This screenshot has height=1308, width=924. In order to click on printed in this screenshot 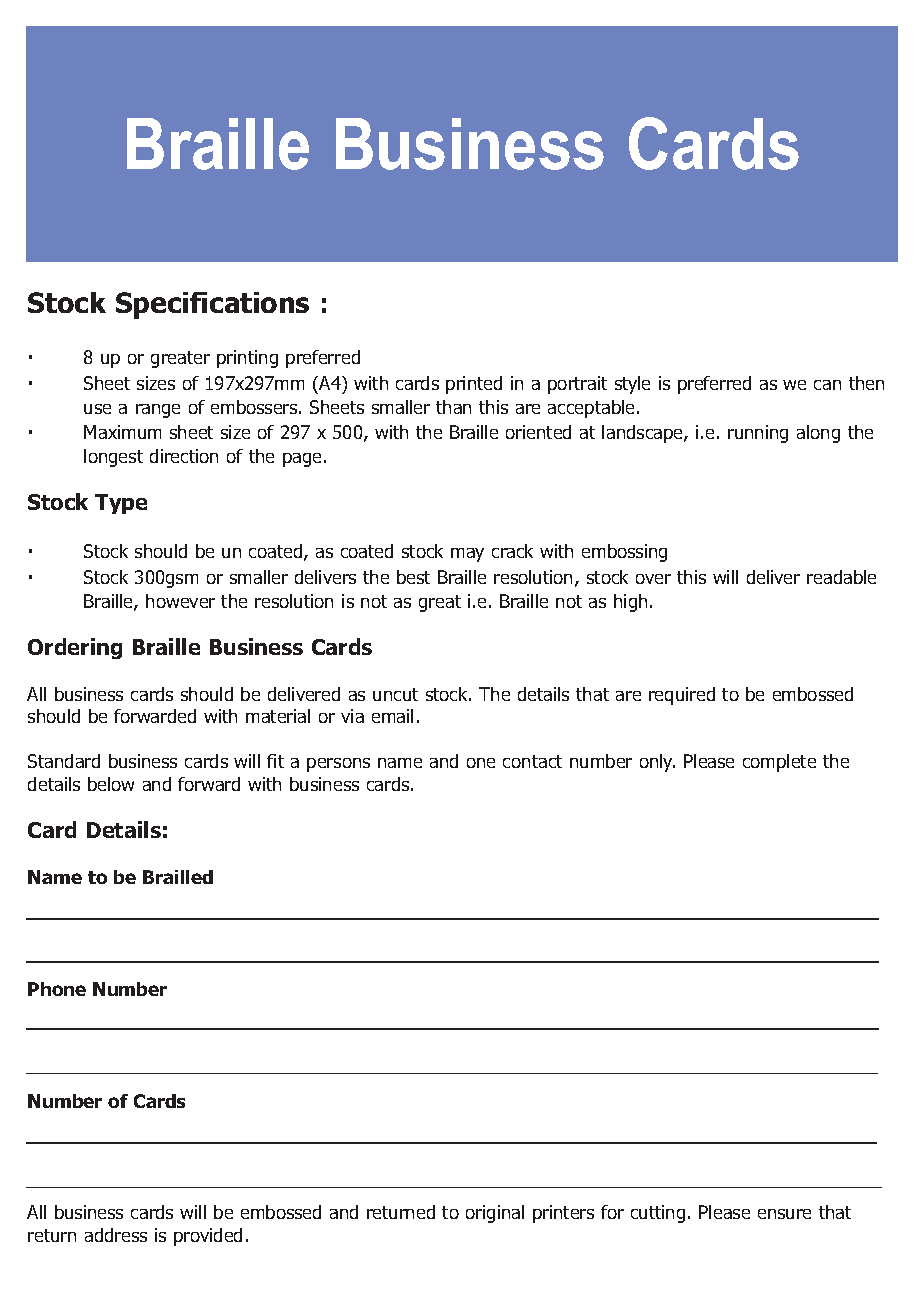, I will do `click(474, 385)`.
